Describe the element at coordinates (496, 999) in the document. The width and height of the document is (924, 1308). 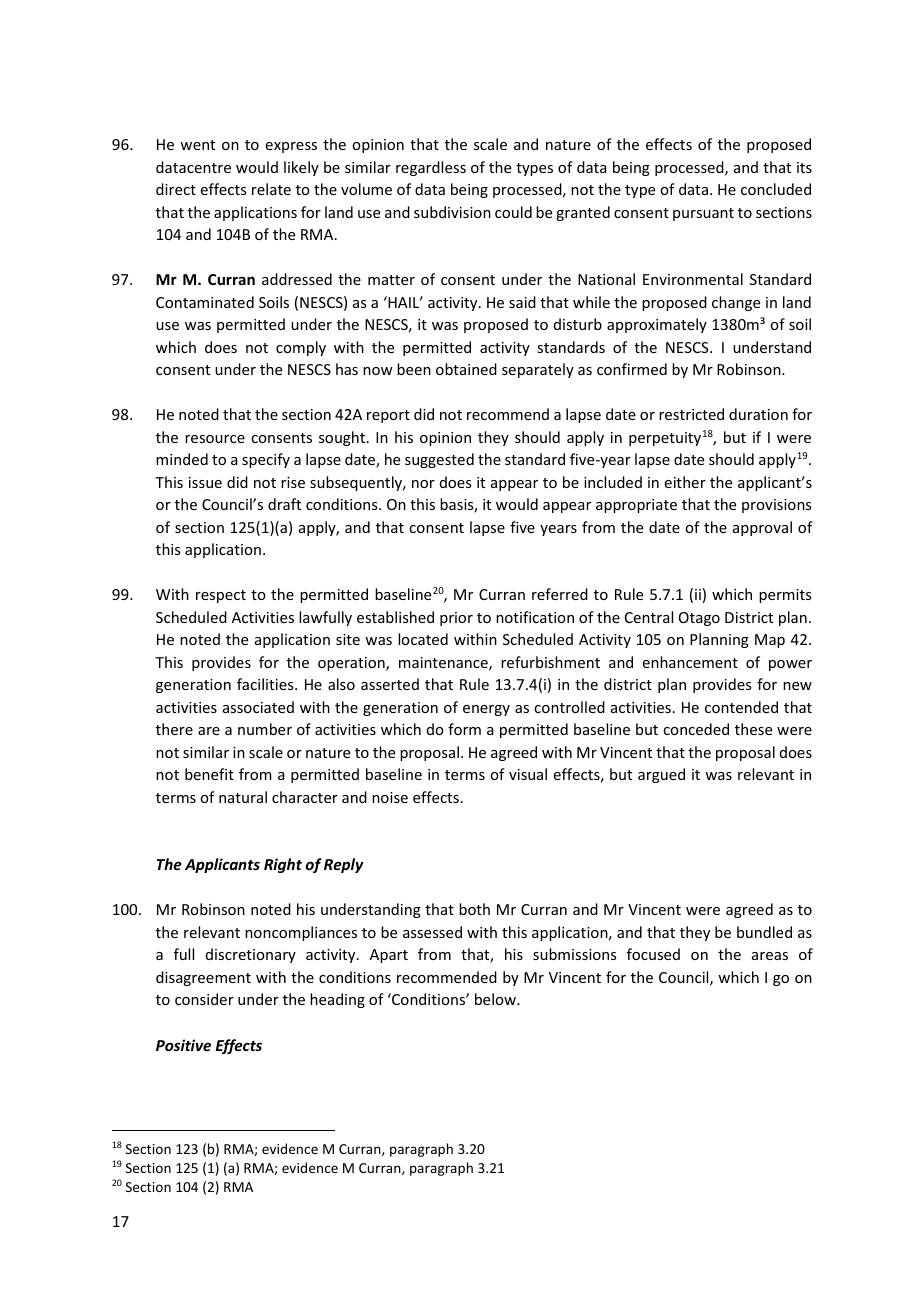
I see `below` at that location.
